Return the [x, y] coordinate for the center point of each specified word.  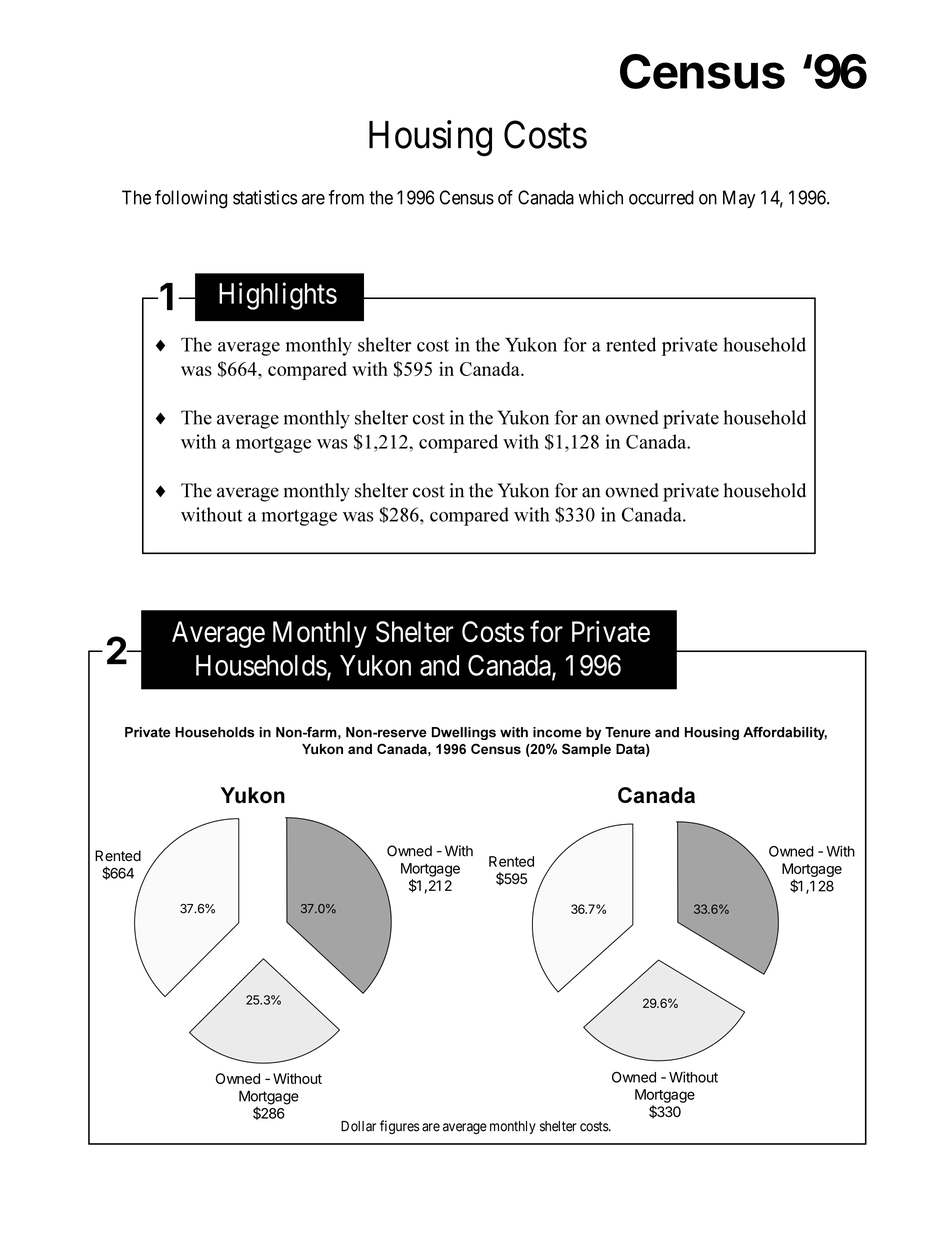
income [557, 732]
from [346, 197]
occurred [661, 197]
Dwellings [464, 733]
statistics [265, 197]
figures [399, 1127]
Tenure [628, 732]
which [601, 197]
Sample [586, 750]
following [191, 199]
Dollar [358, 1126]
